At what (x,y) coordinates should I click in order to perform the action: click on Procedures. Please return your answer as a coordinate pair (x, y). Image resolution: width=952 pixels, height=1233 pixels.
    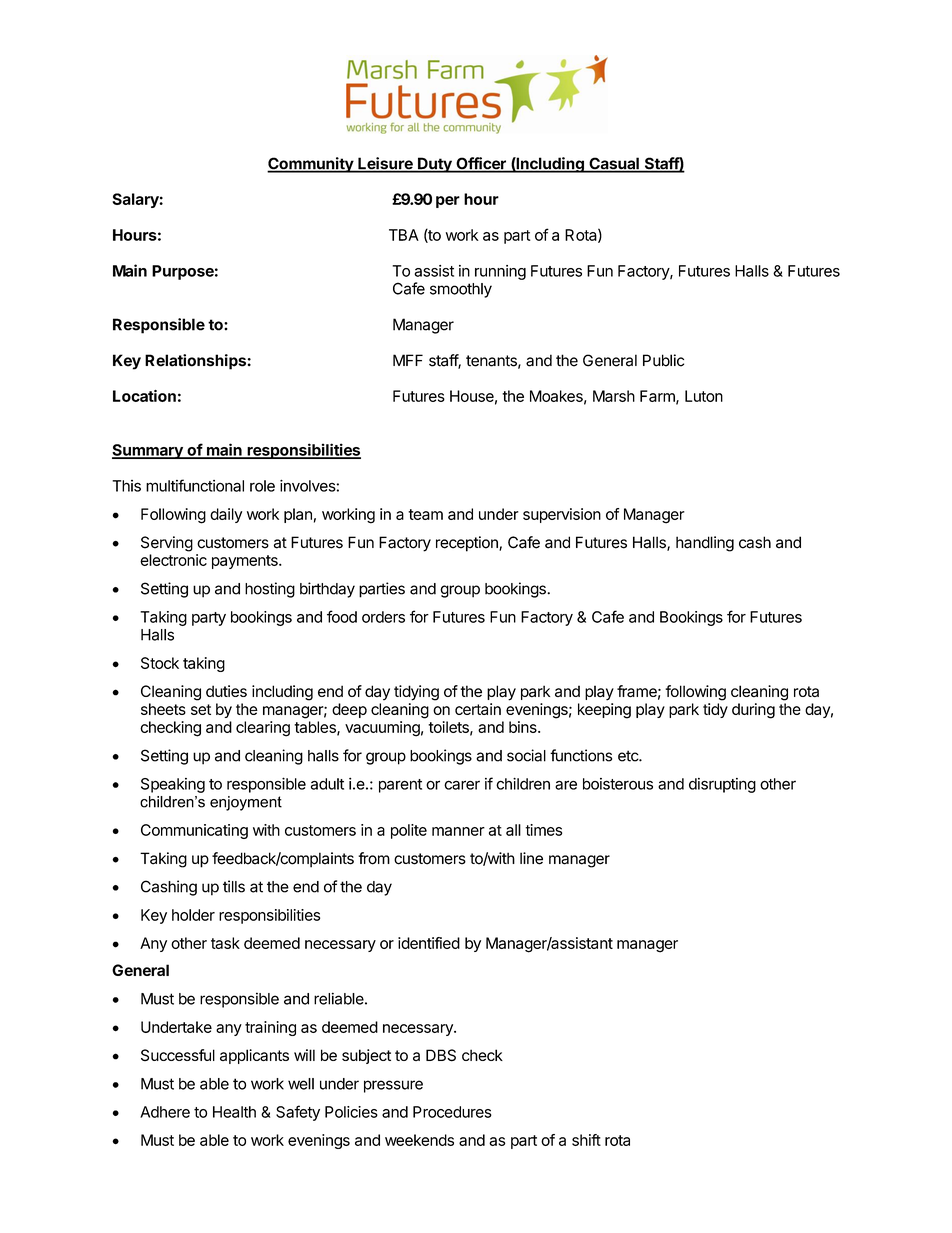
    Looking at the image, I should click on (452, 1112).
